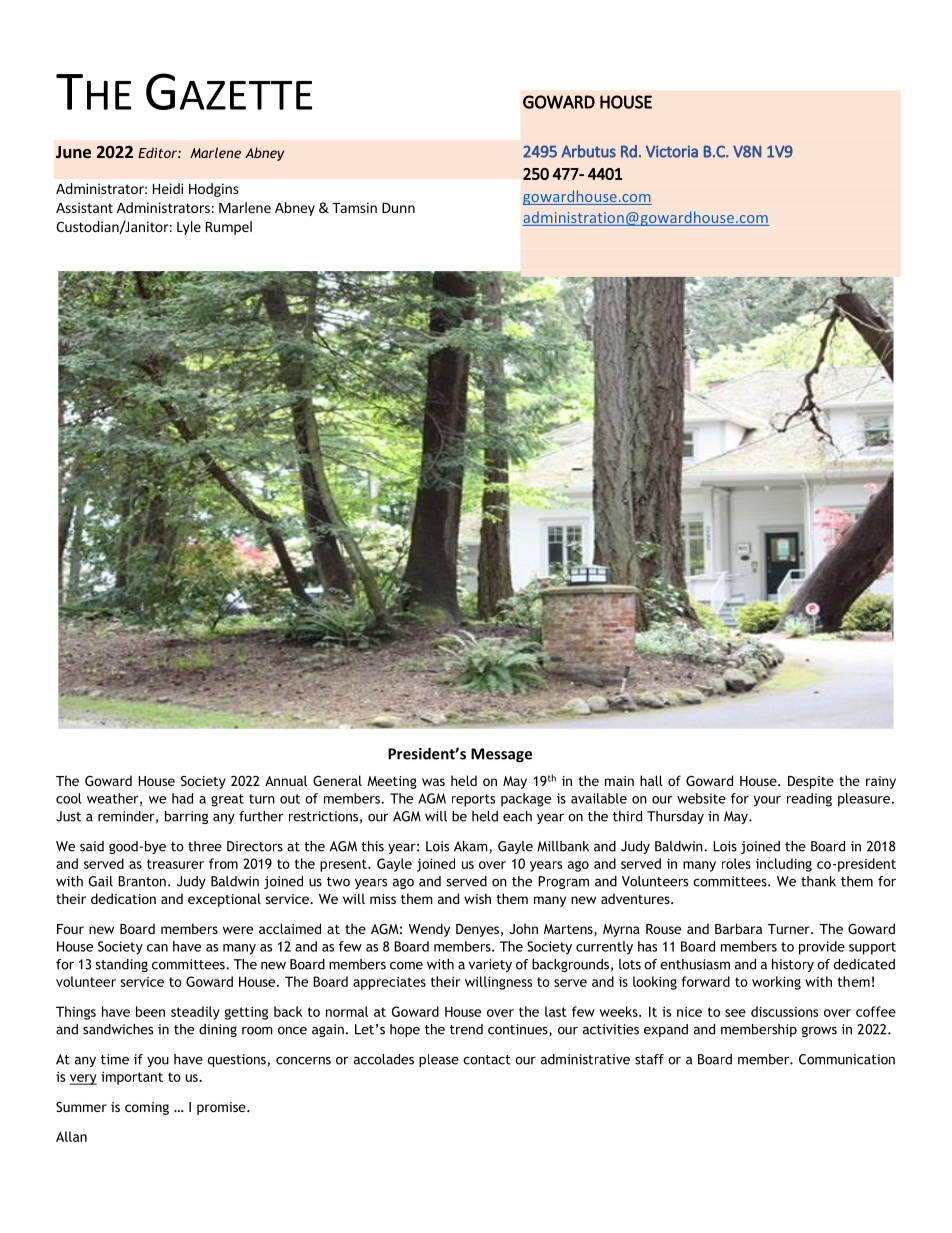 Image resolution: width=952 pixels, height=1233 pixels. I want to click on reports, so click(473, 800).
